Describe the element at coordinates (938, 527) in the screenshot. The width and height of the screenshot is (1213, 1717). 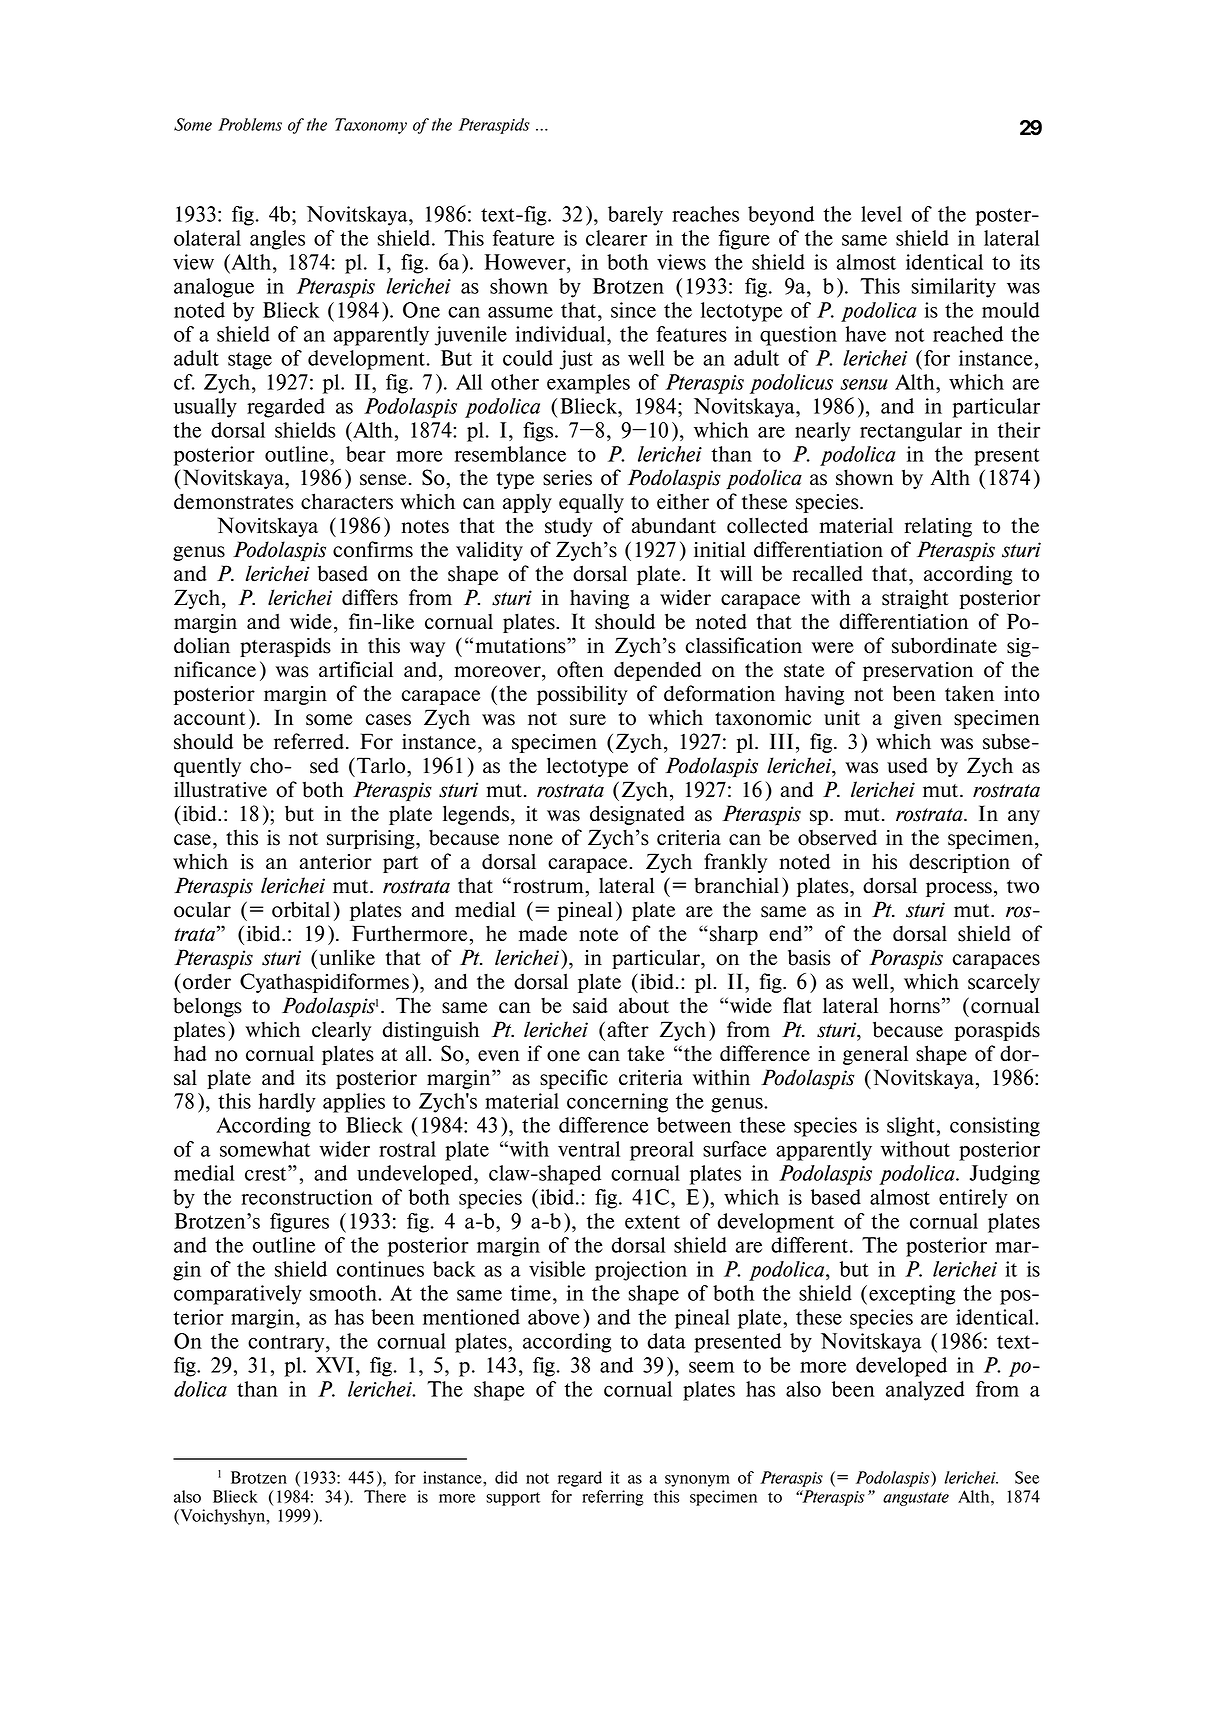
I see `relating` at that location.
